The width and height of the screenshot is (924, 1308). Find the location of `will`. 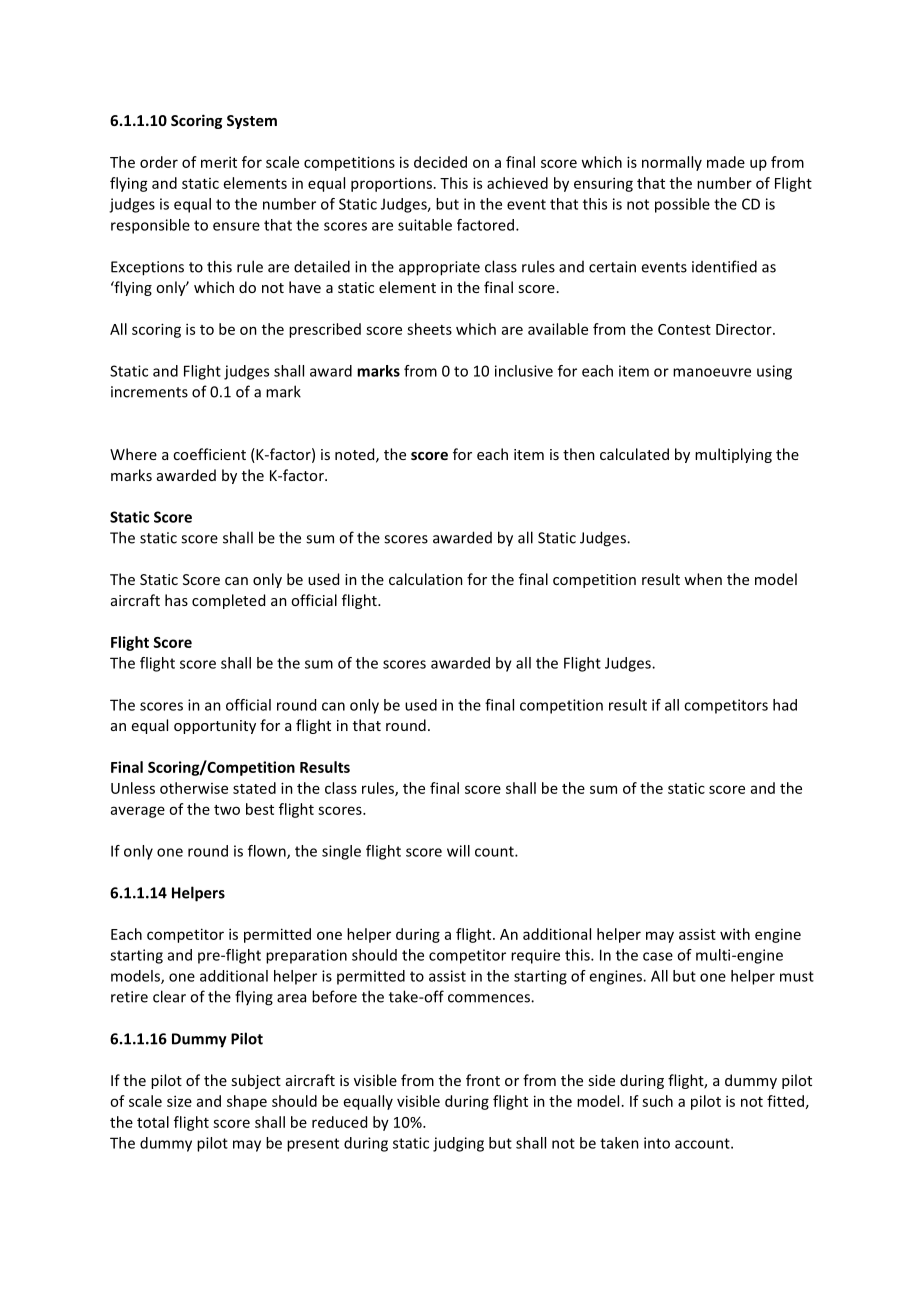

will is located at coordinates (458, 851).
